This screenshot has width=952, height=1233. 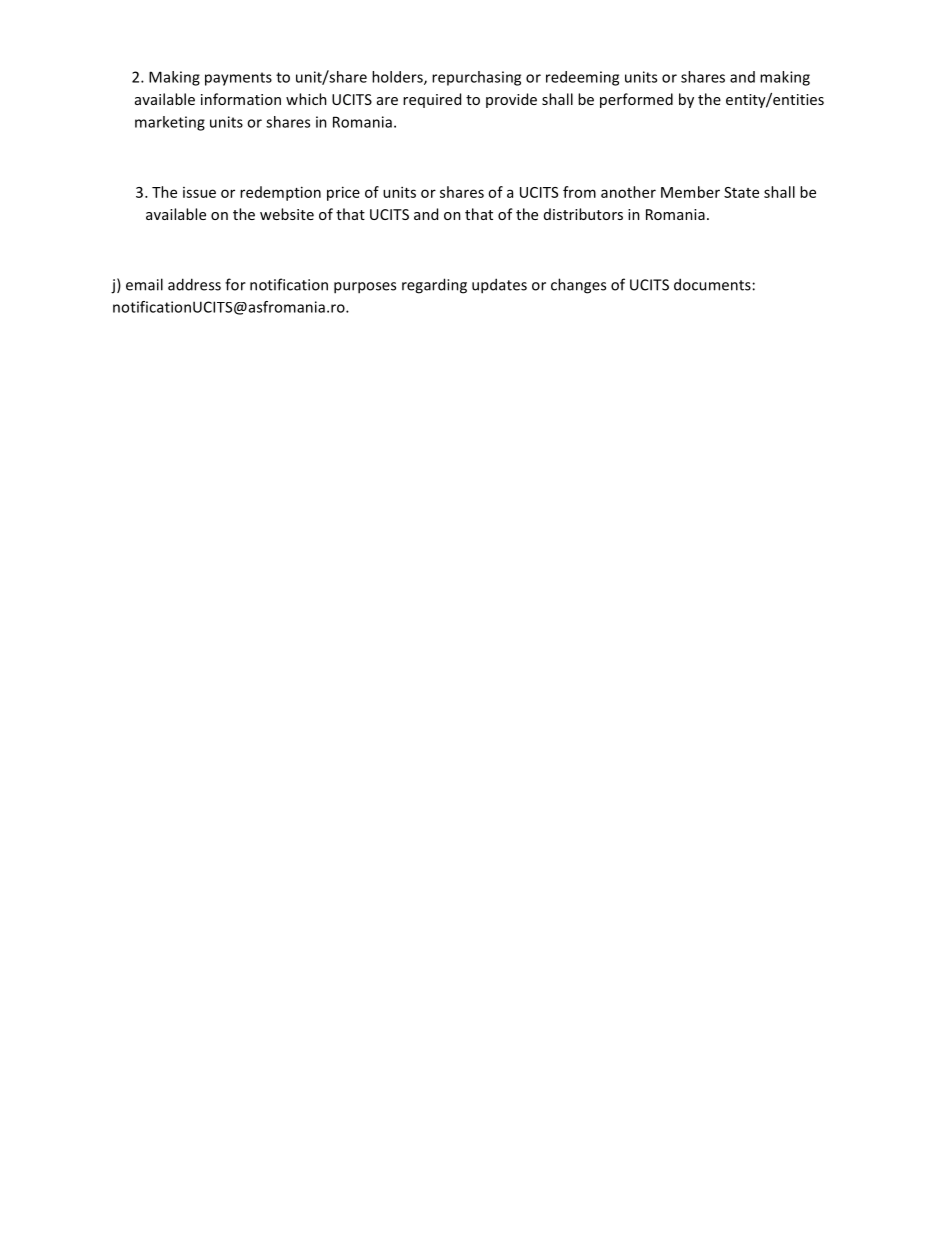 What do you see at coordinates (199, 192) in the screenshot?
I see `issue` at bounding box center [199, 192].
